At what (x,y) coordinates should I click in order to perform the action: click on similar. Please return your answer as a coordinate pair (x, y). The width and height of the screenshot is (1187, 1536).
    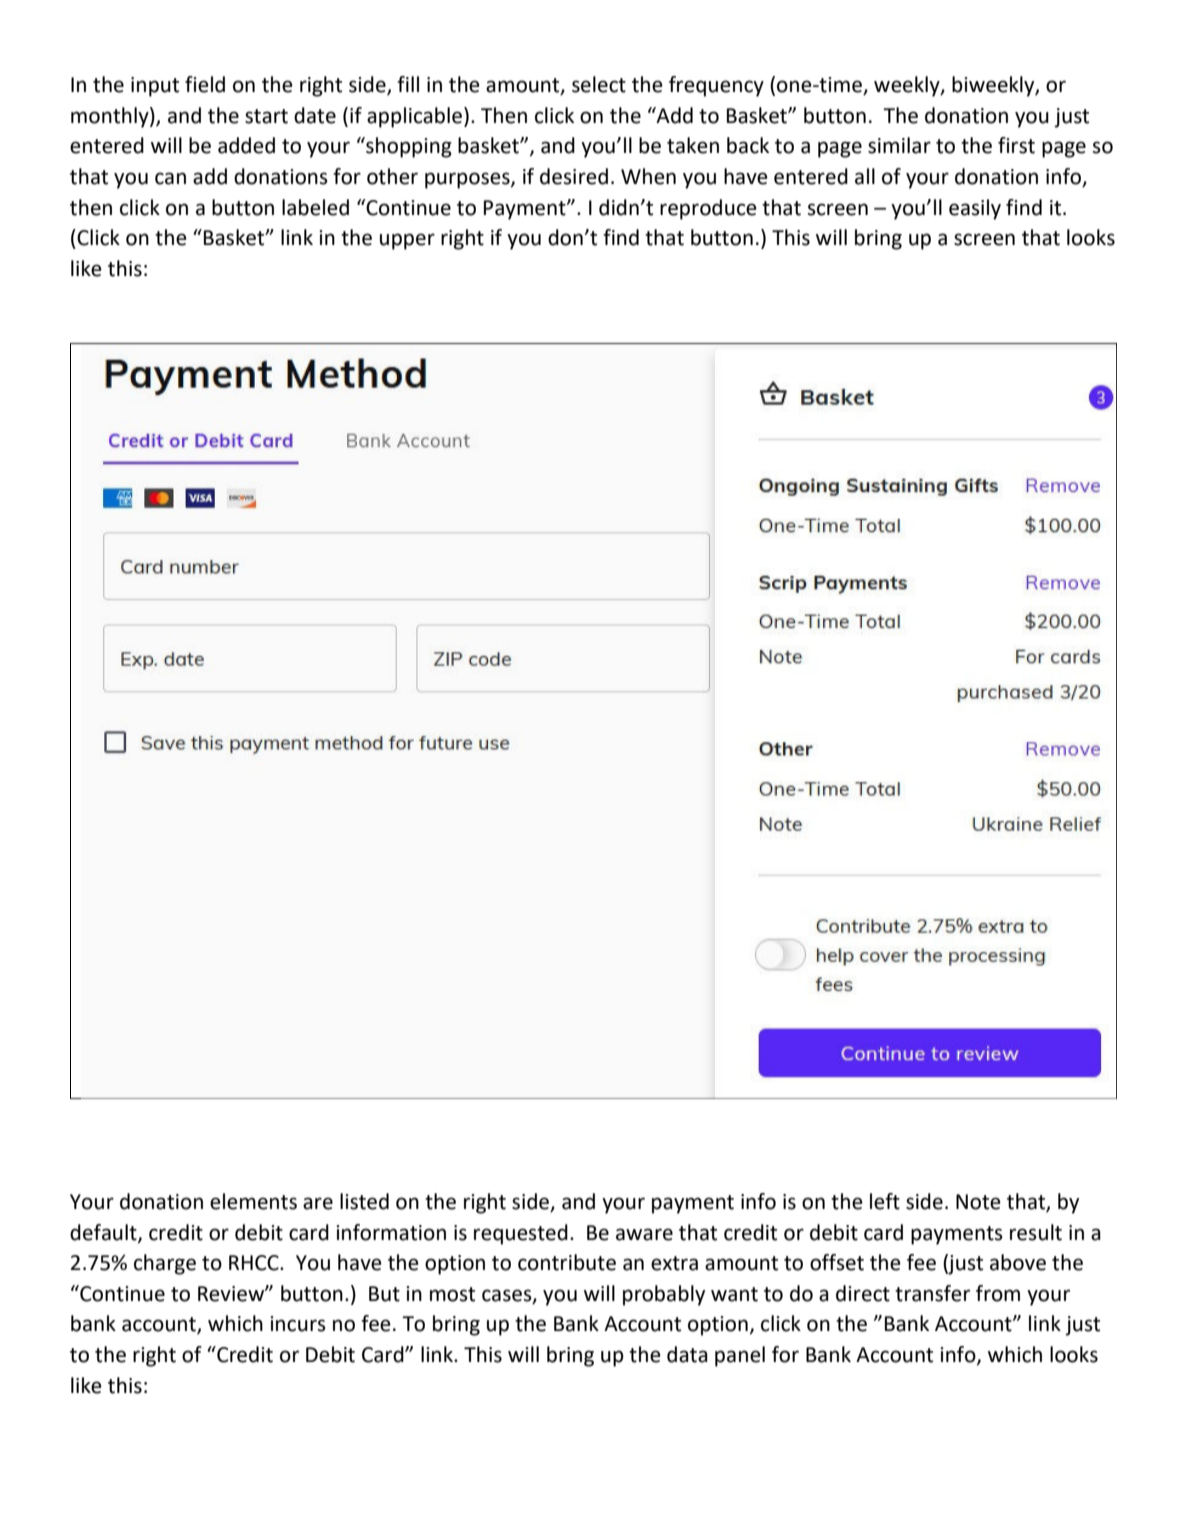
    Looking at the image, I should click on (899, 145).
